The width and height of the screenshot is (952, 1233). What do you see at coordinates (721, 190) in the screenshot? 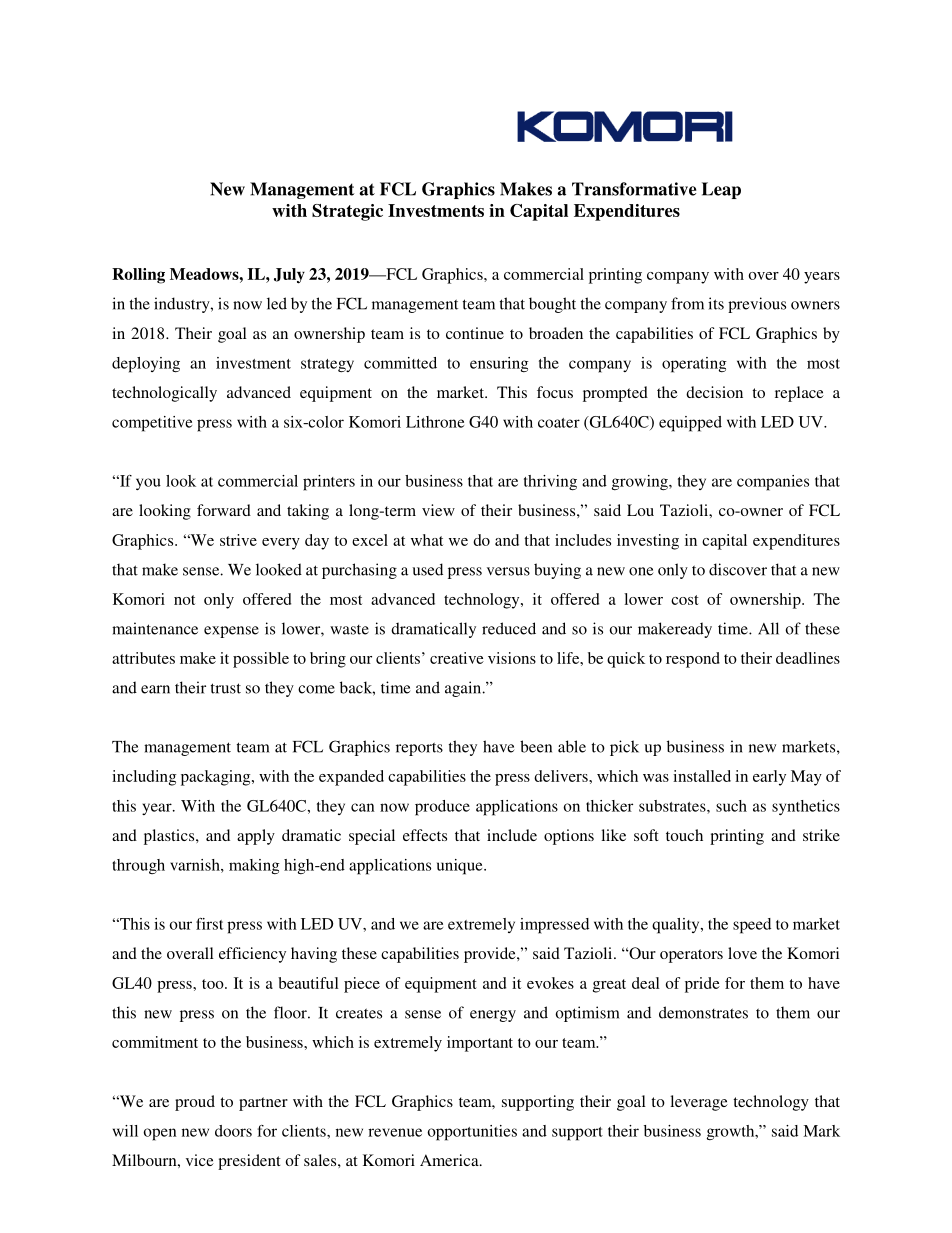
I see `Leap` at bounding box center [721, 190].
